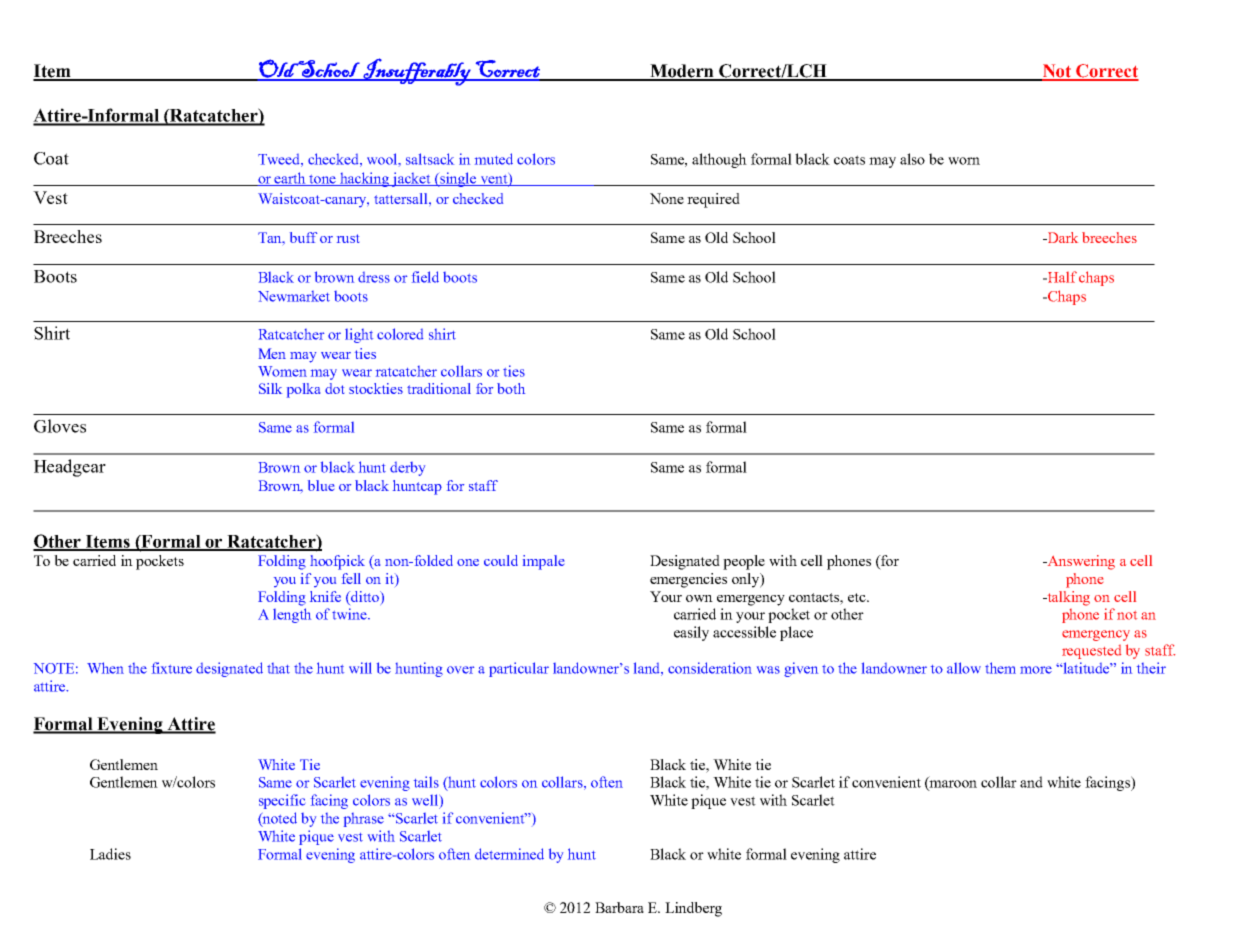 The width and height of the image is (1233, 952). Describe the element at coordinates (691, 633) in the image. I see `easily` at that location.
